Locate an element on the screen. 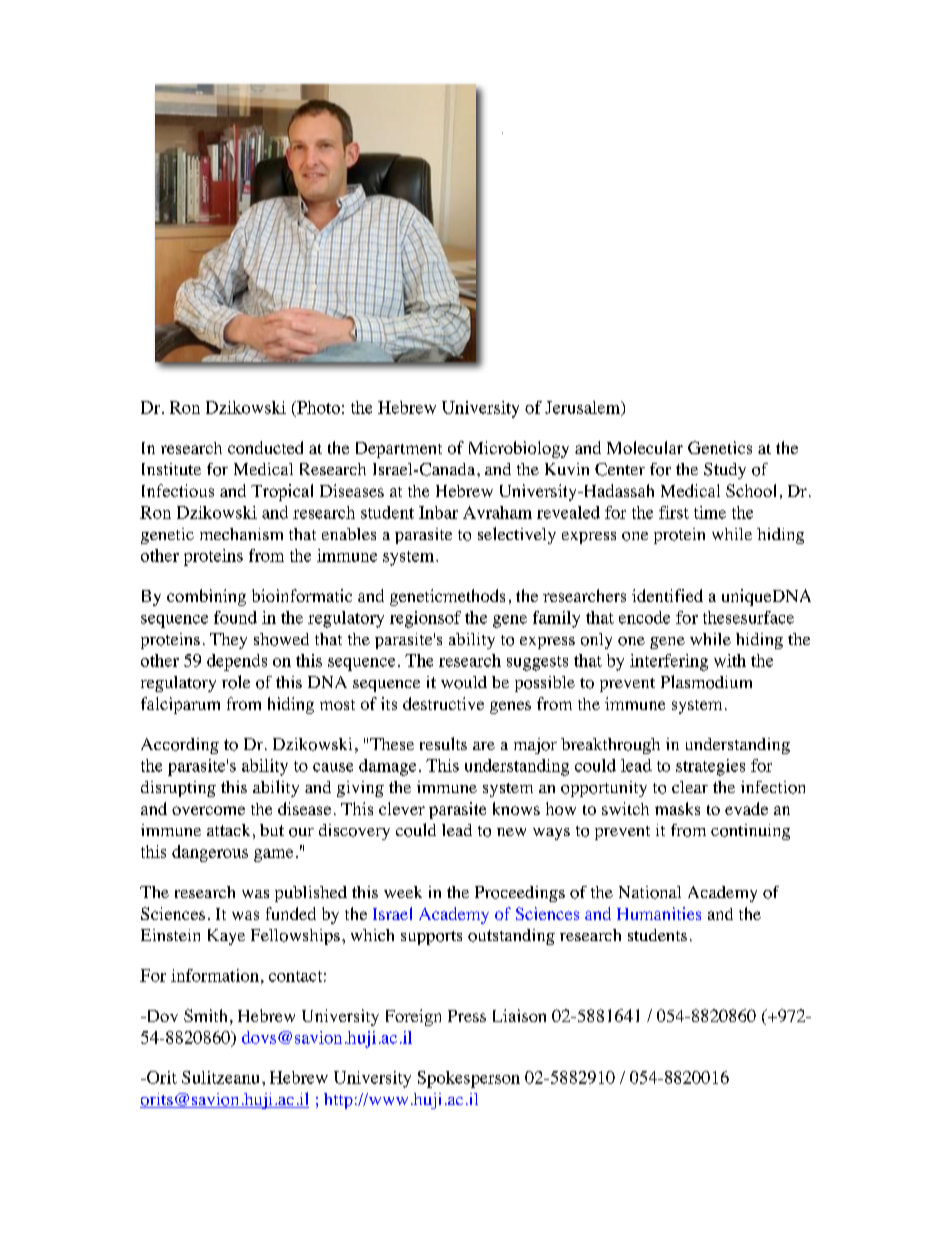 The width and height of the screenshot is (952, 1233). are is located at coordinates (484, 746).
